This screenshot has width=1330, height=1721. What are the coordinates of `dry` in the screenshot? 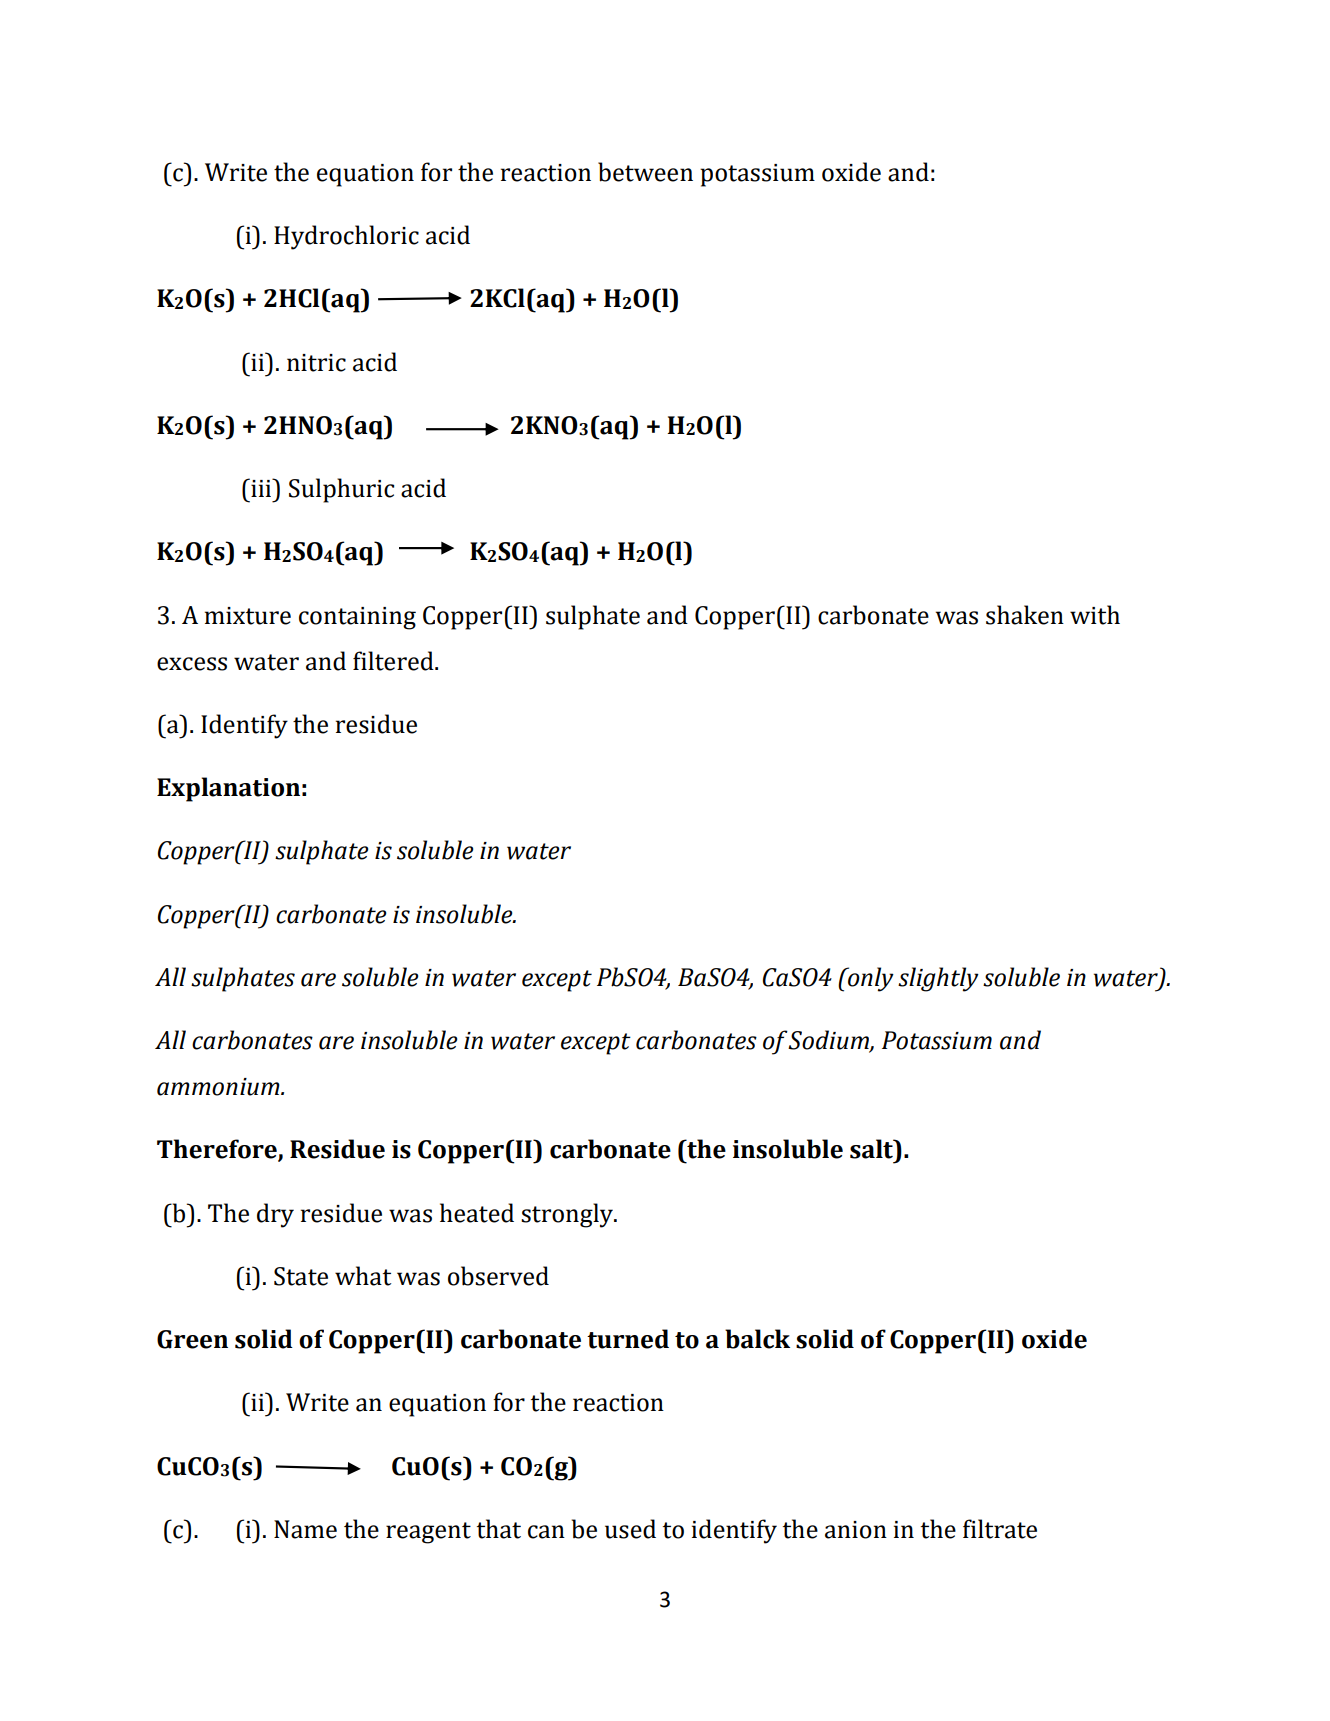 It's located at (275, 1215).
